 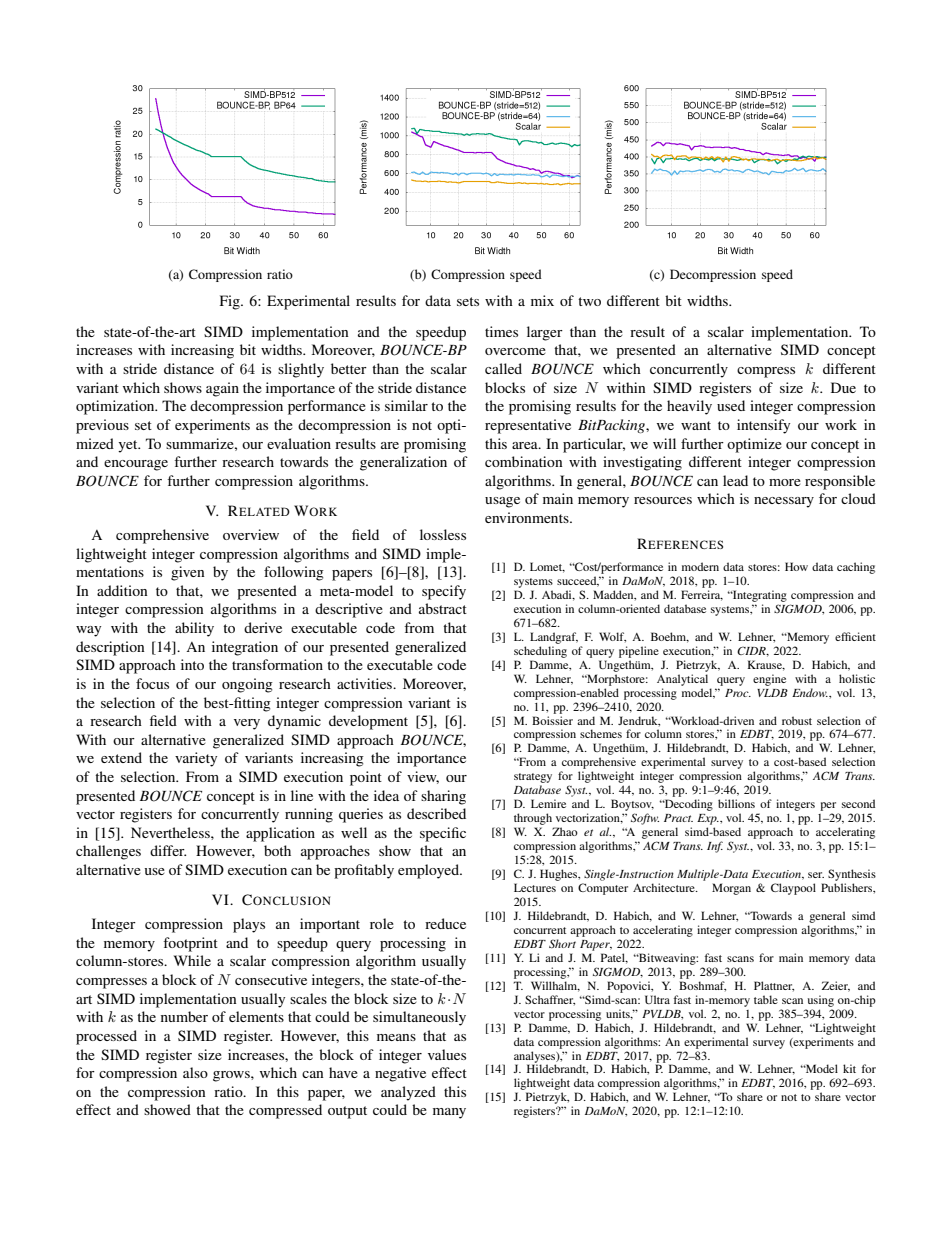 What do you see at coordinates (715, 847) in the page?
I see `Inf` at bounding box center [715, 847].
